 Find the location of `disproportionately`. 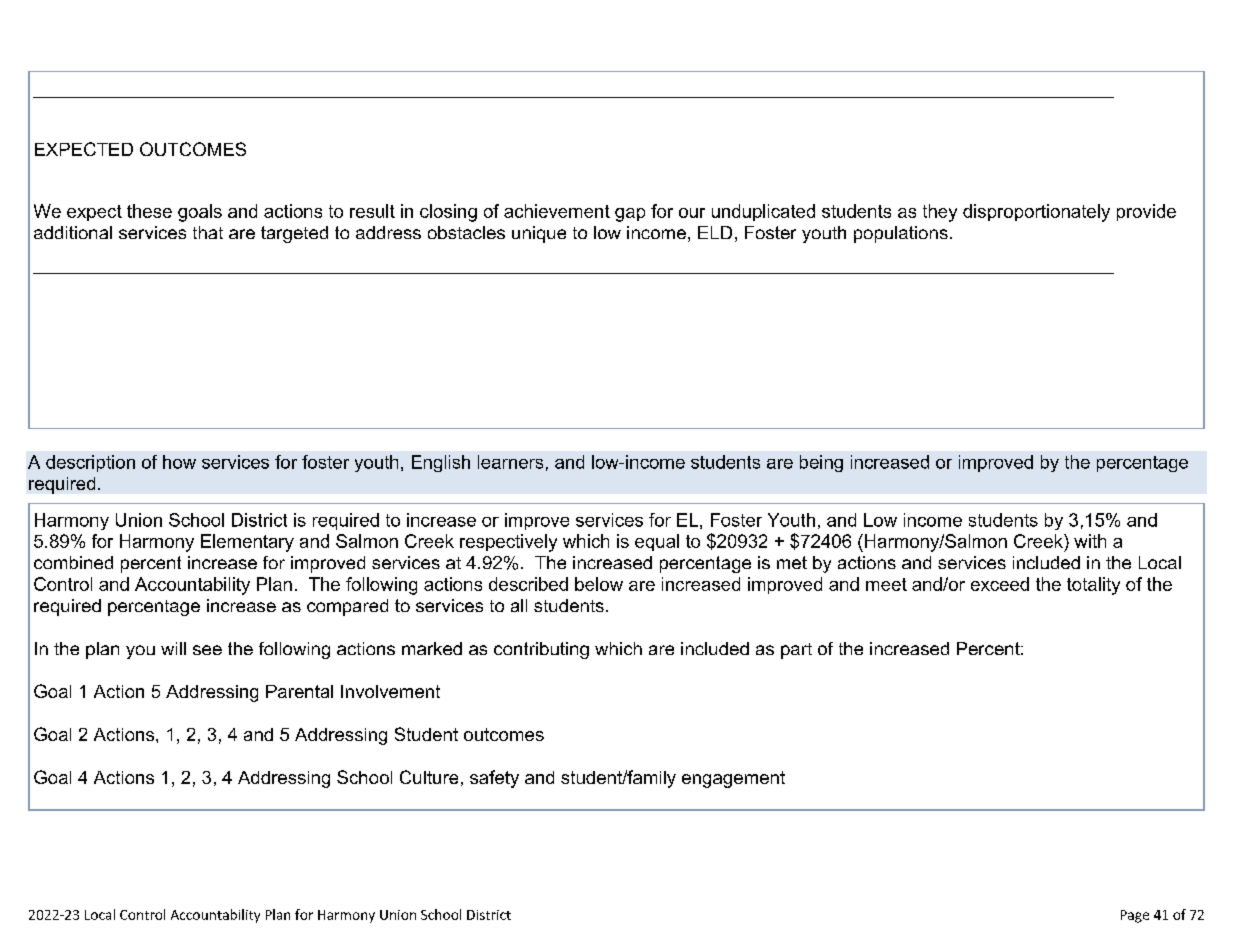

disproportionately is located at coordinates (1036, 213).
